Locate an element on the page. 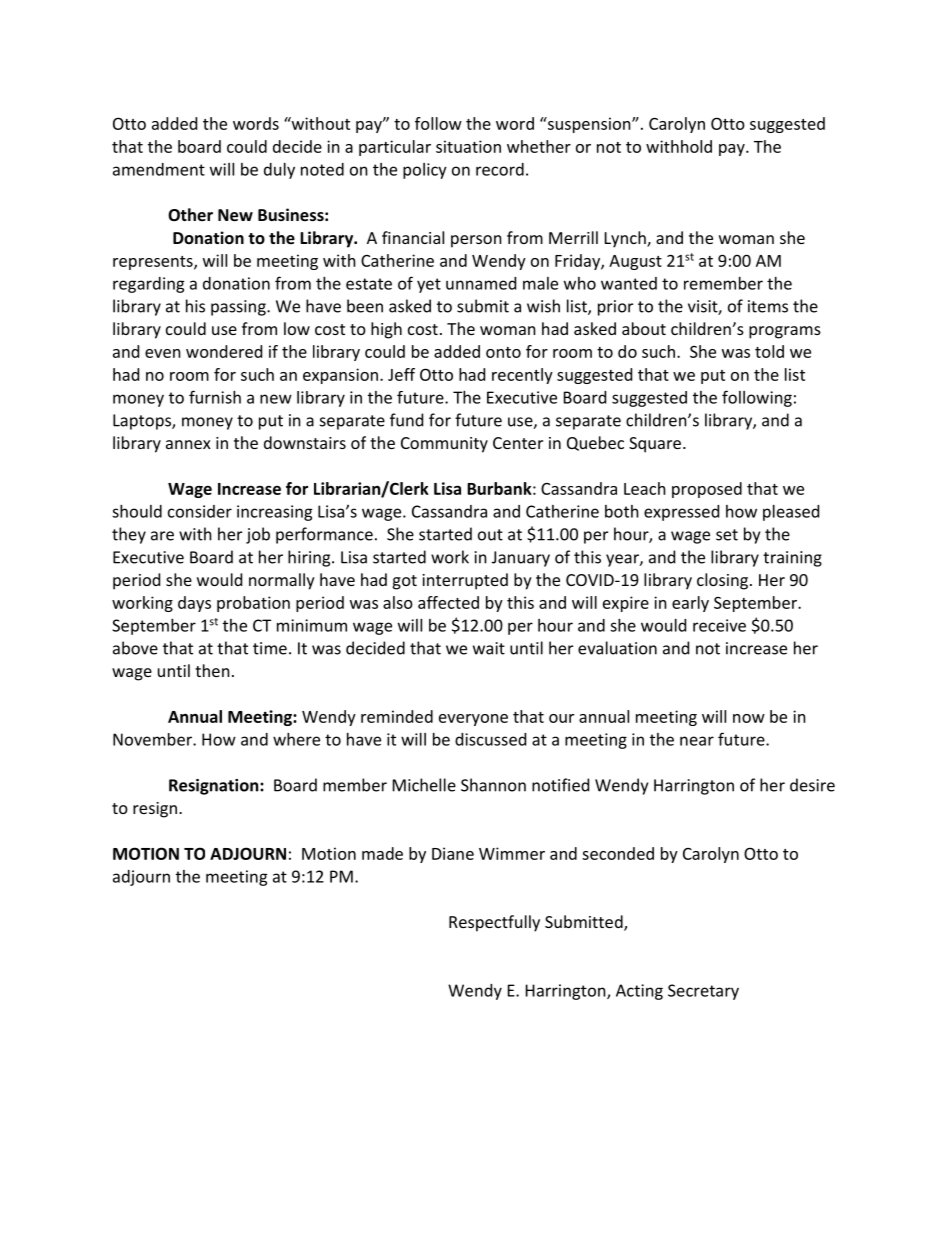  Secretary is located at coordinates (703, 992).
